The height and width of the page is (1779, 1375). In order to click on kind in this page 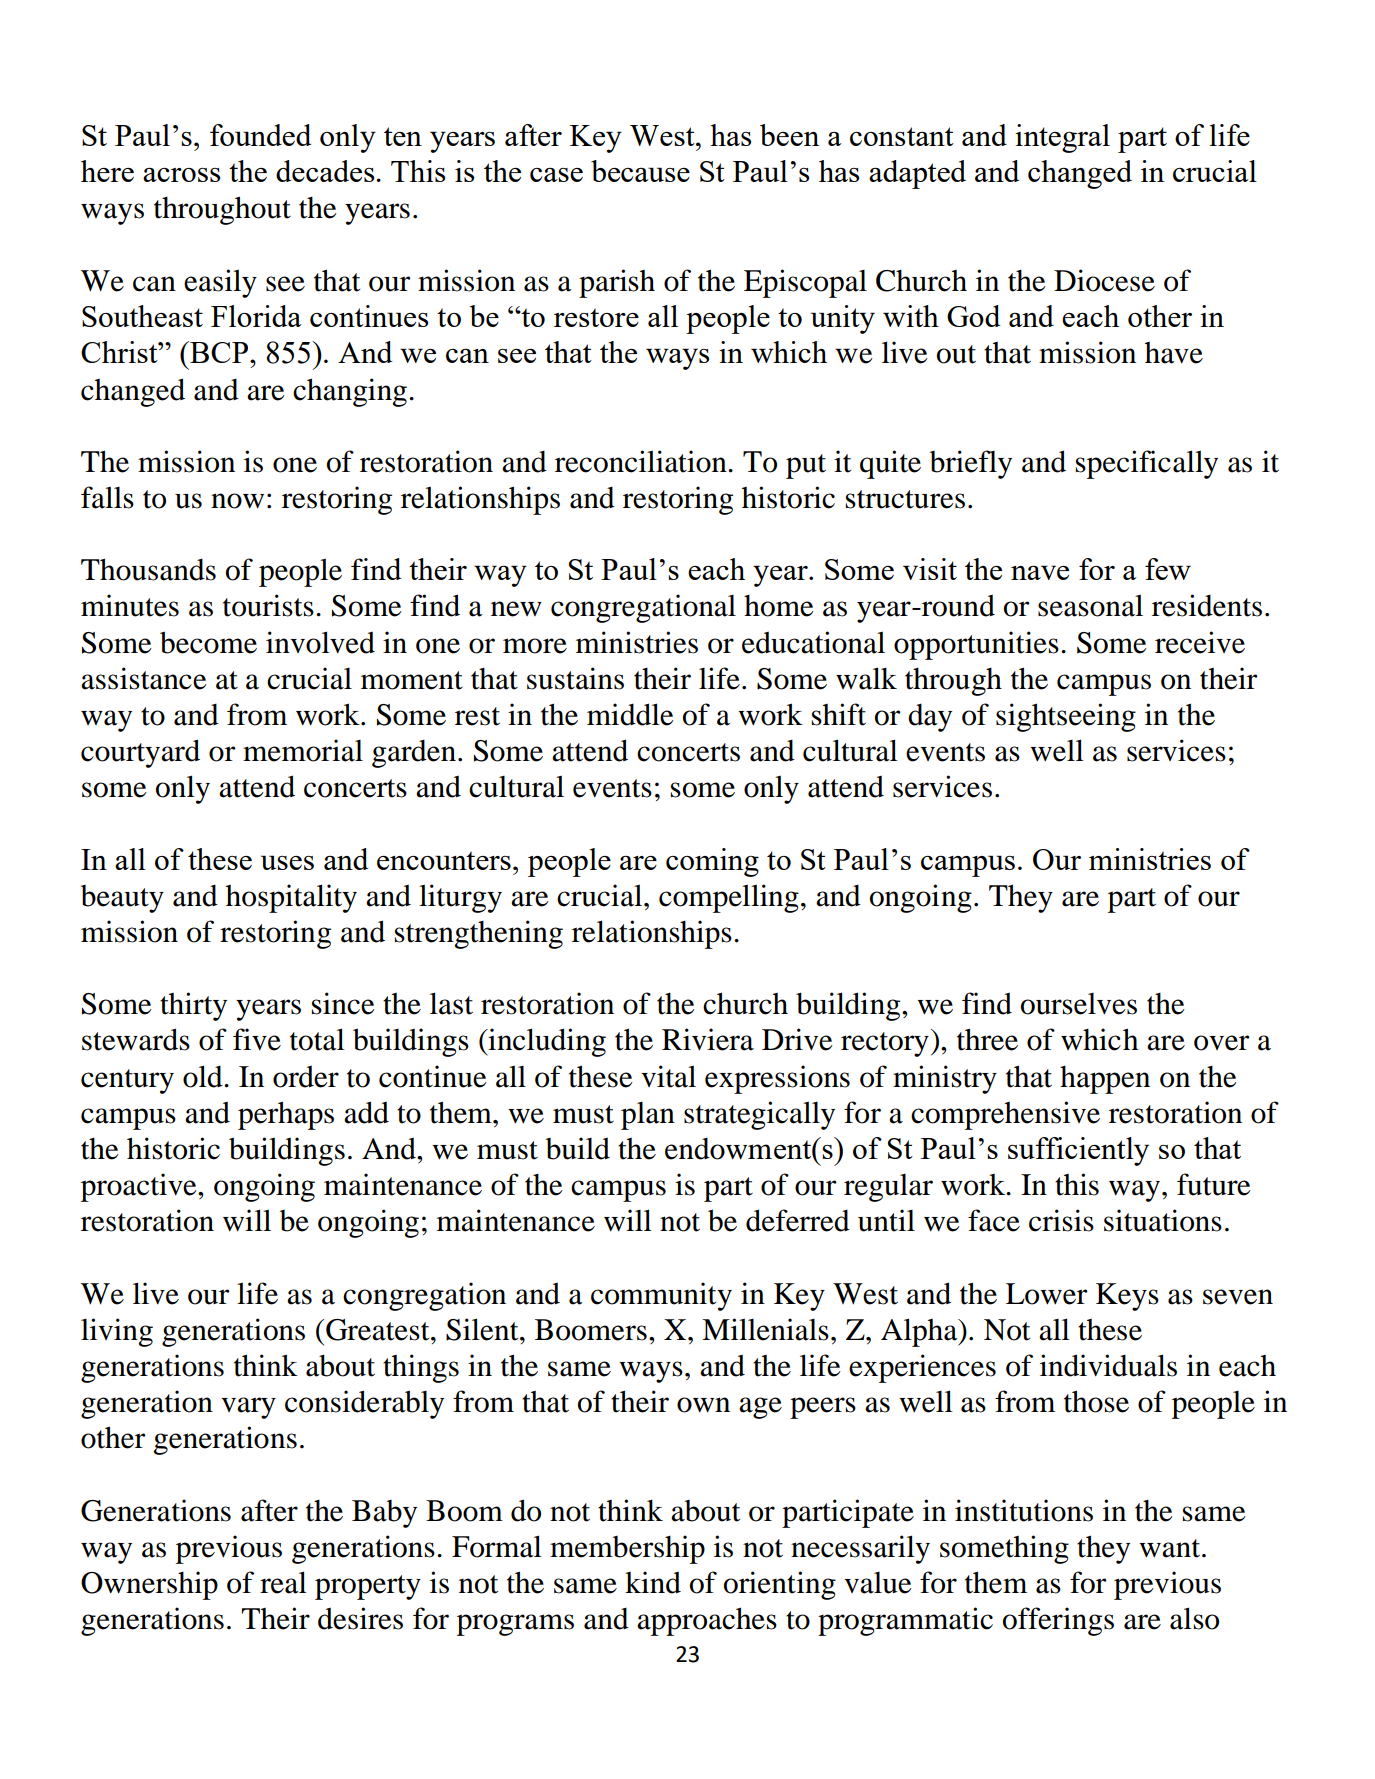, I will do `click(653, 1582)`.
